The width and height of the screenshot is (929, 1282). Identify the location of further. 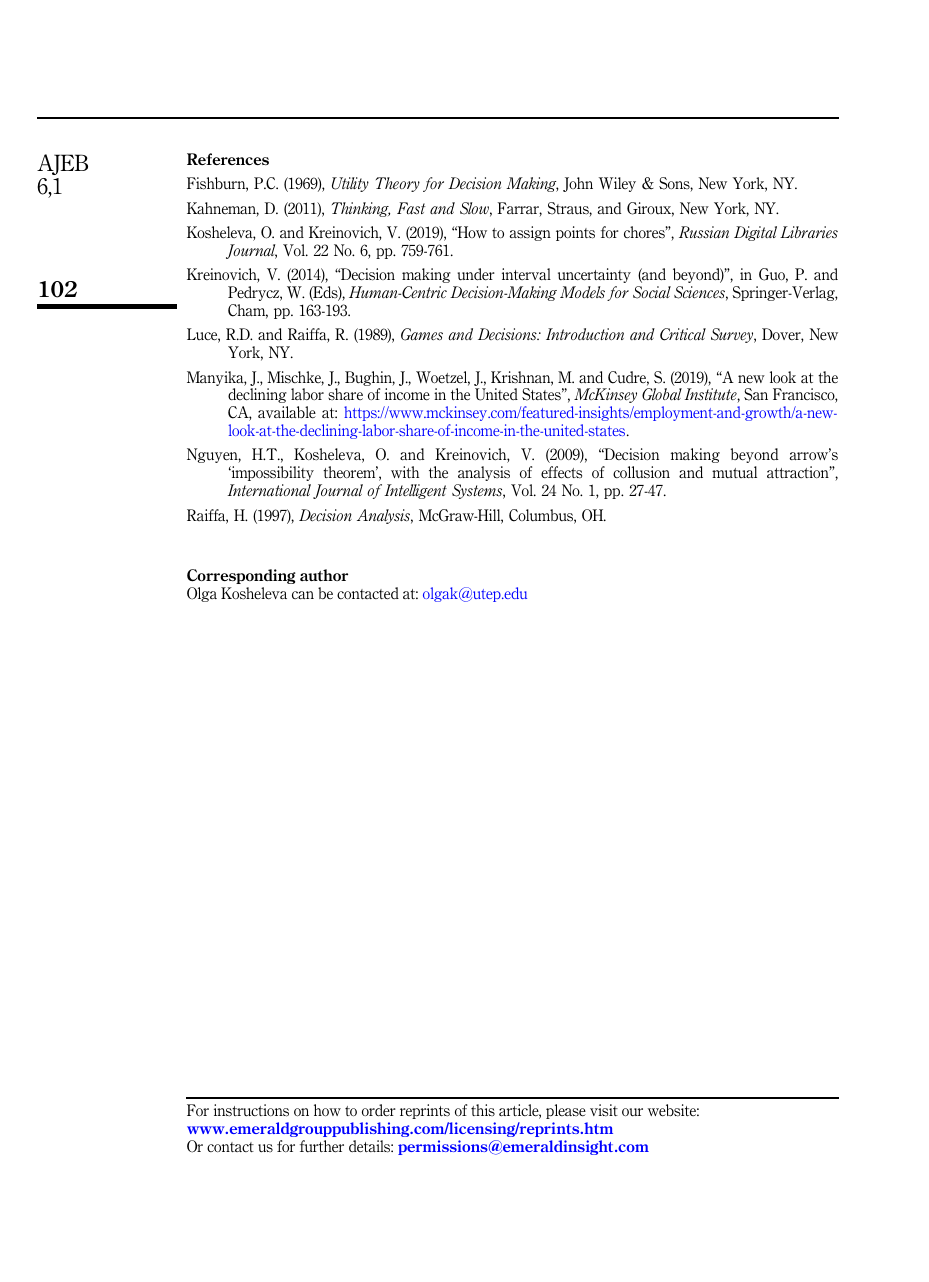
(322, 1146).
